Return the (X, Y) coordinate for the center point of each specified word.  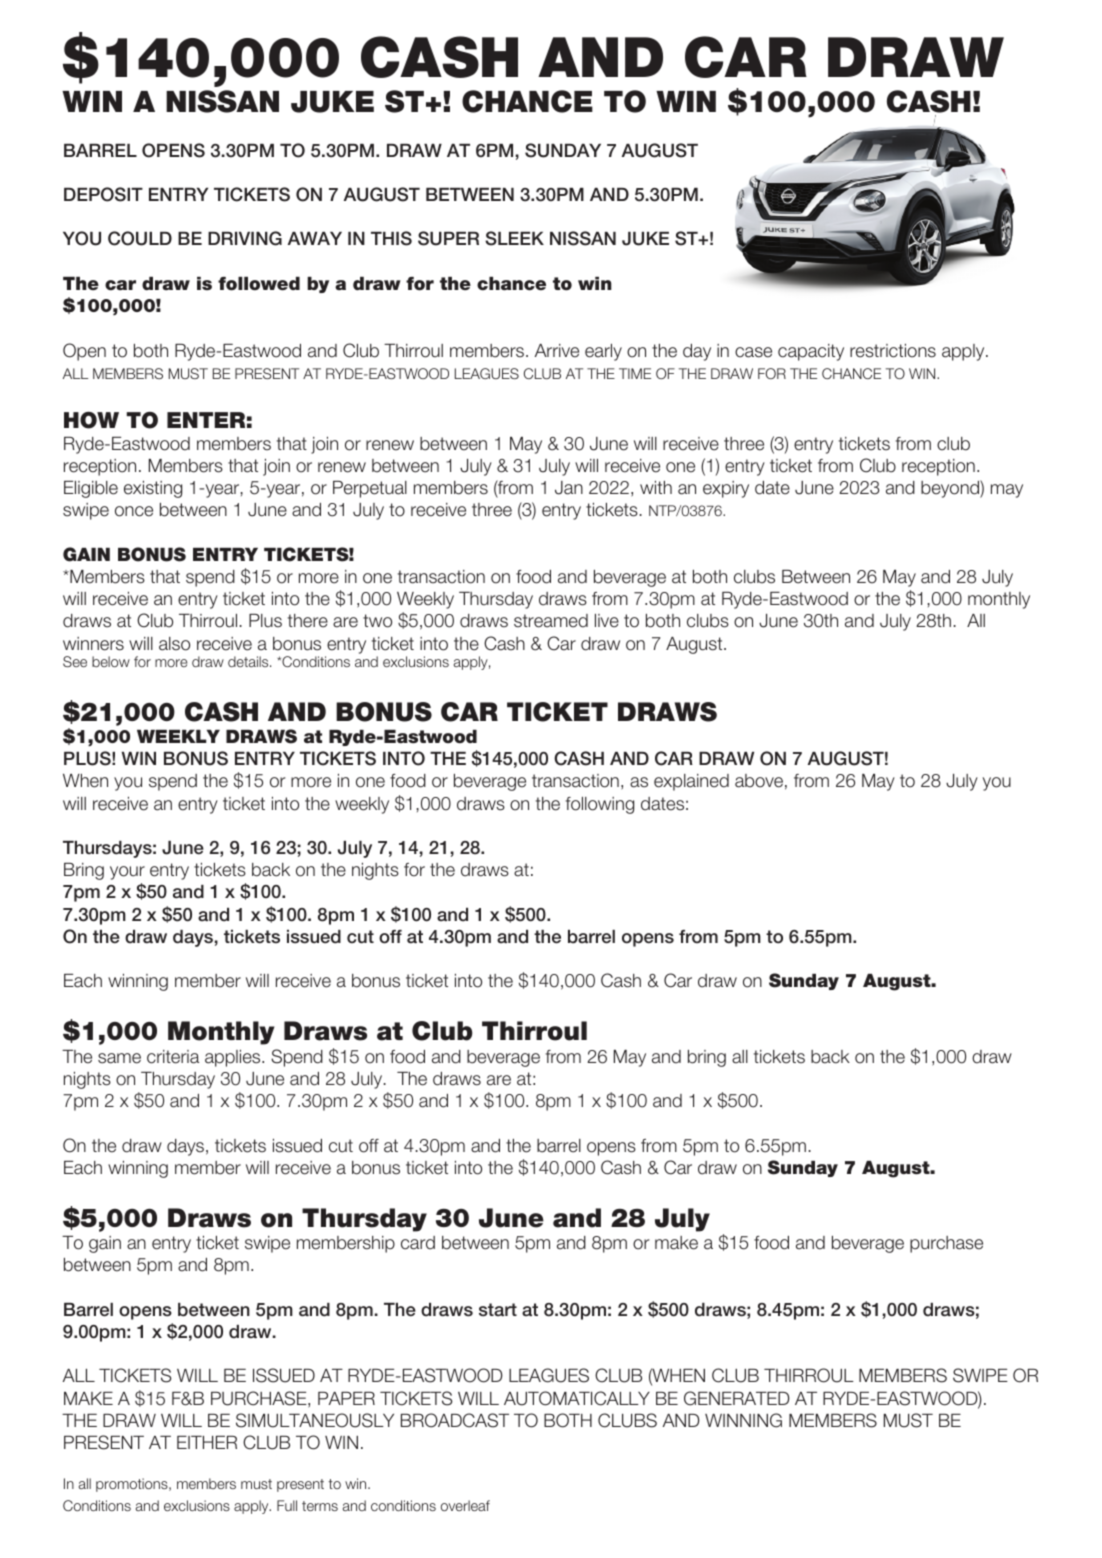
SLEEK (514, 238)
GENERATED (736, 1398)
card (418, 1243)
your (127, 873)
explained (691, 782)
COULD (140, 238)
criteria (173, 1057)
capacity (811, 352)
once (134, 511)
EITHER (207, 1442)
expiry (726, 489)
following (600, 805)
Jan (569, 488)
